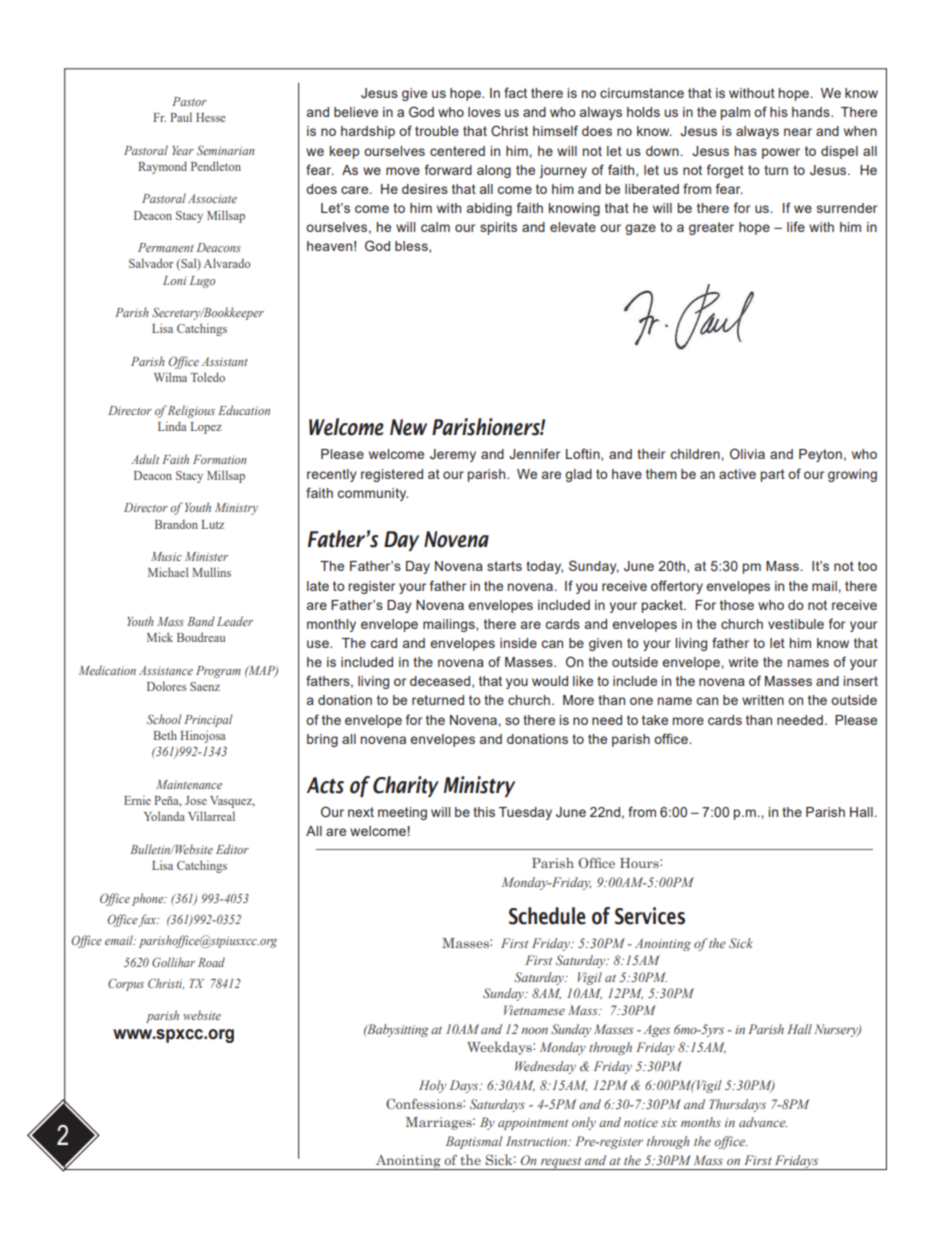 Image resolution: width=952 pixels, height=1233 pixels. What do you see at coordinates (210, 117) in the document?
I see `Hesse` at bounding box center [210, 117].
